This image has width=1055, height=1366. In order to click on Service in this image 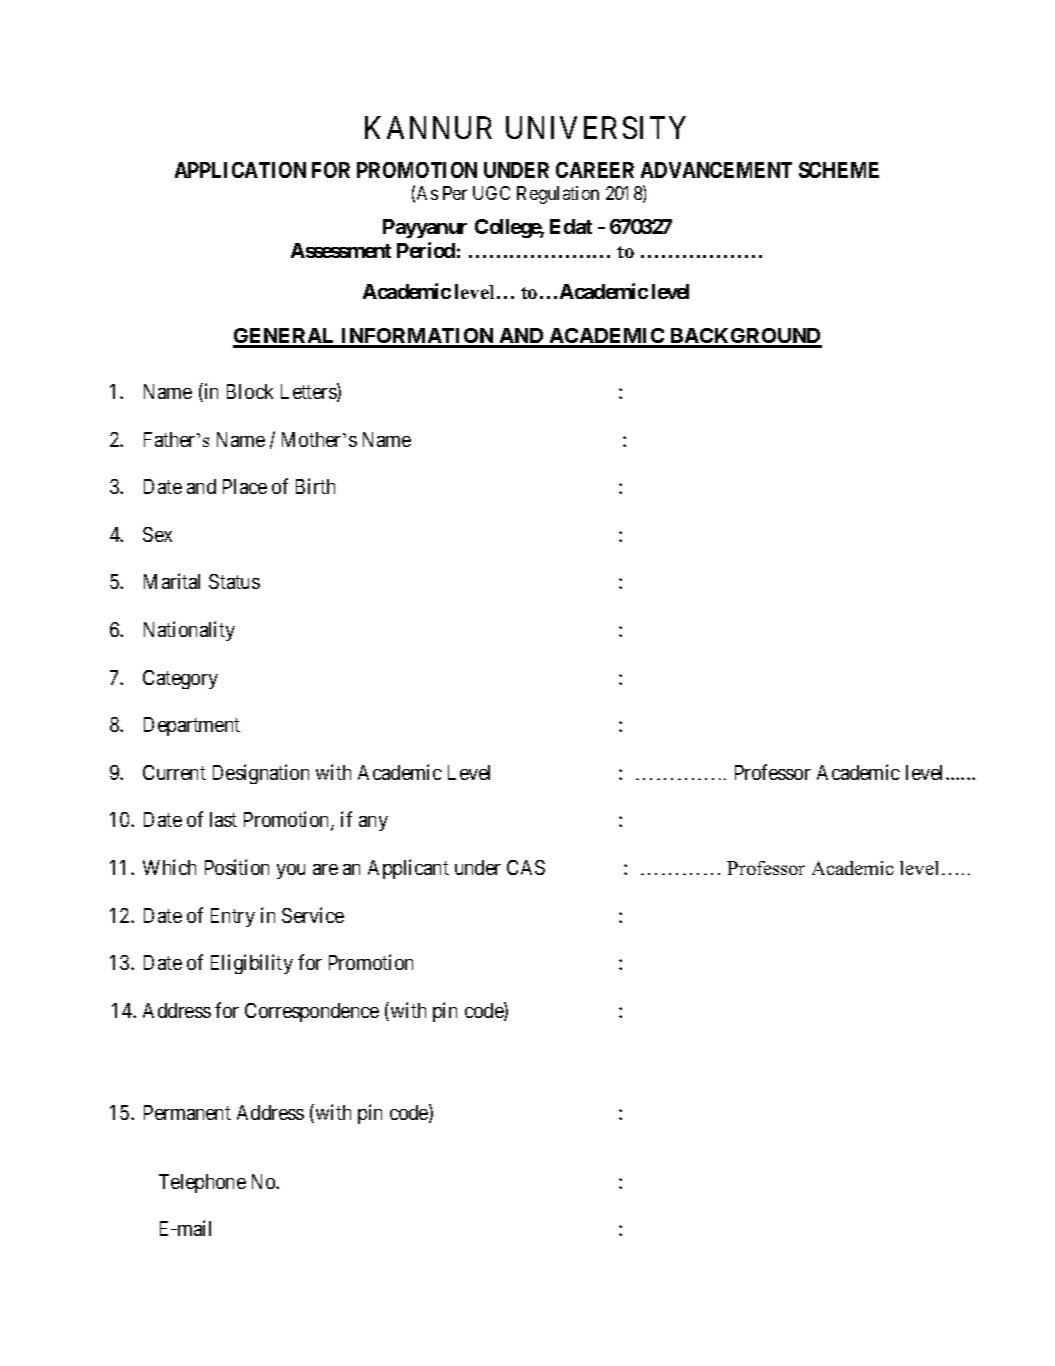, I will do `click(313, 915)`.
